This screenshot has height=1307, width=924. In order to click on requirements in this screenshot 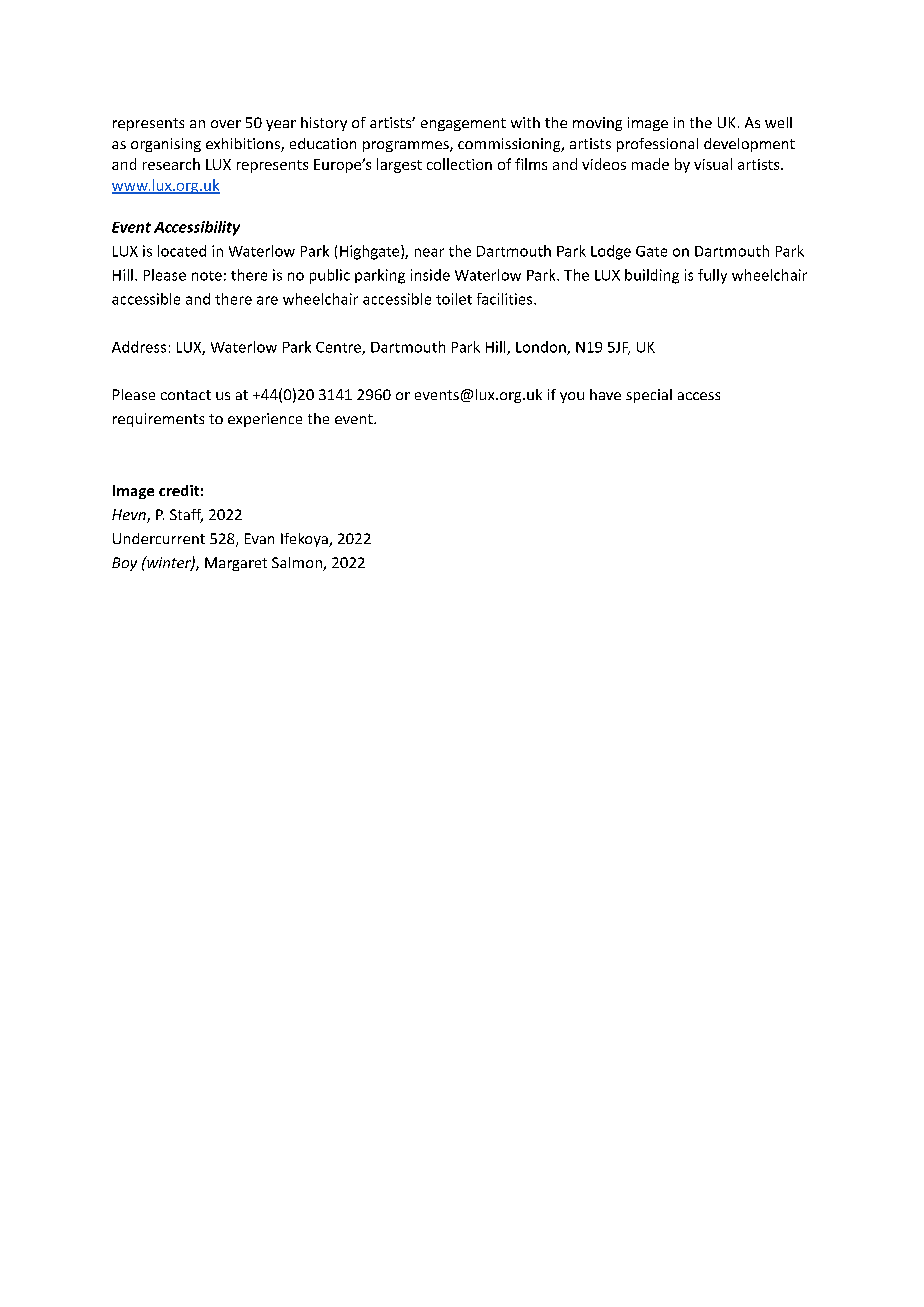, I will do `click(158, 420)`.
